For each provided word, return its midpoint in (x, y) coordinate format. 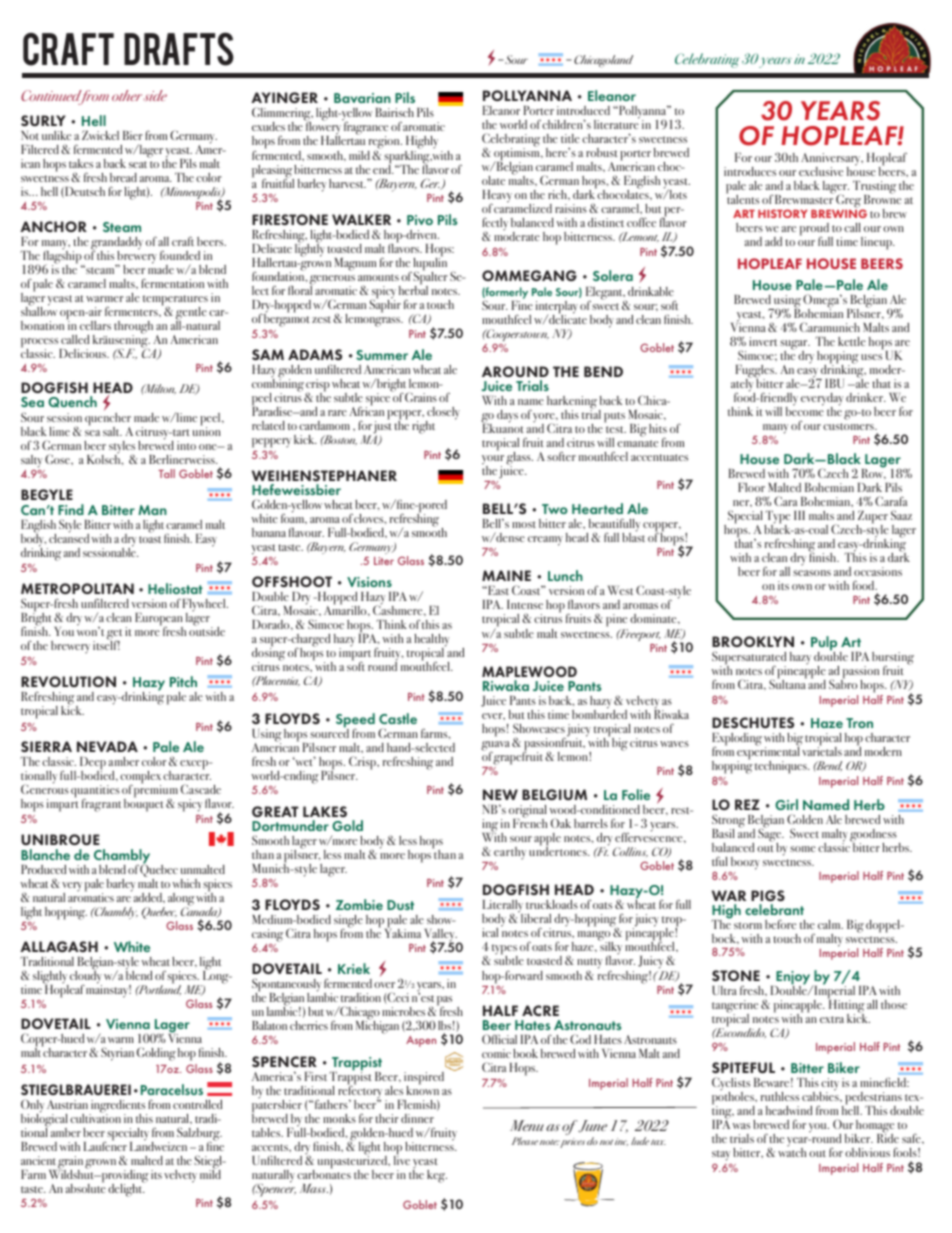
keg (437, 1176)
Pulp (824, 644)
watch (792, 1151)
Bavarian (362, 98)
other (127, 95)
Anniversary (832, 160)
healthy (431, 641)
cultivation (95, 1117)
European (159, 620)
